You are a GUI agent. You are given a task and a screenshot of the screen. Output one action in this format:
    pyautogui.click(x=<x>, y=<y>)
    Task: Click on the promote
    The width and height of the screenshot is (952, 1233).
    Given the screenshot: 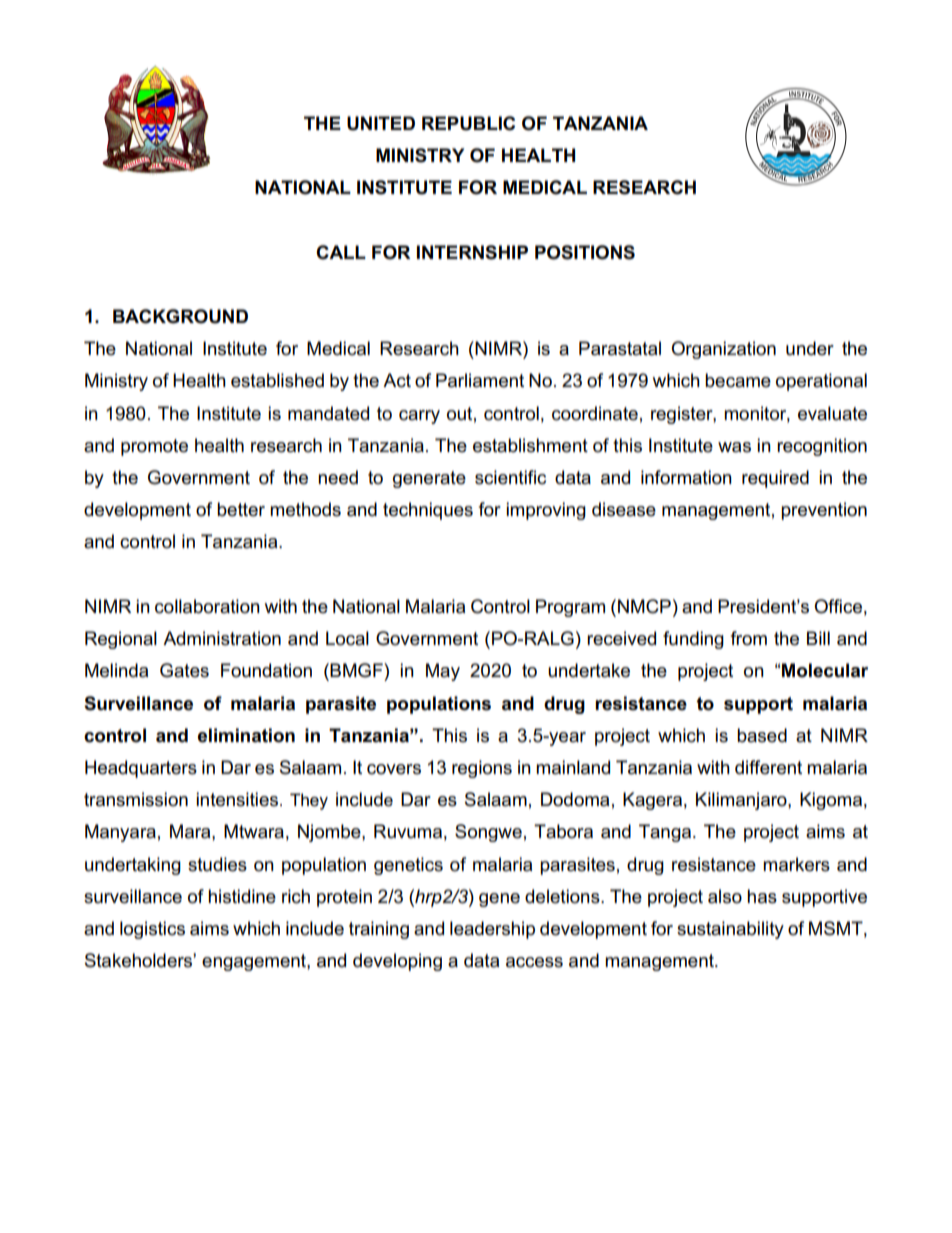 What is the action you would take?
    pyautogui.click(x=154, y=447)
